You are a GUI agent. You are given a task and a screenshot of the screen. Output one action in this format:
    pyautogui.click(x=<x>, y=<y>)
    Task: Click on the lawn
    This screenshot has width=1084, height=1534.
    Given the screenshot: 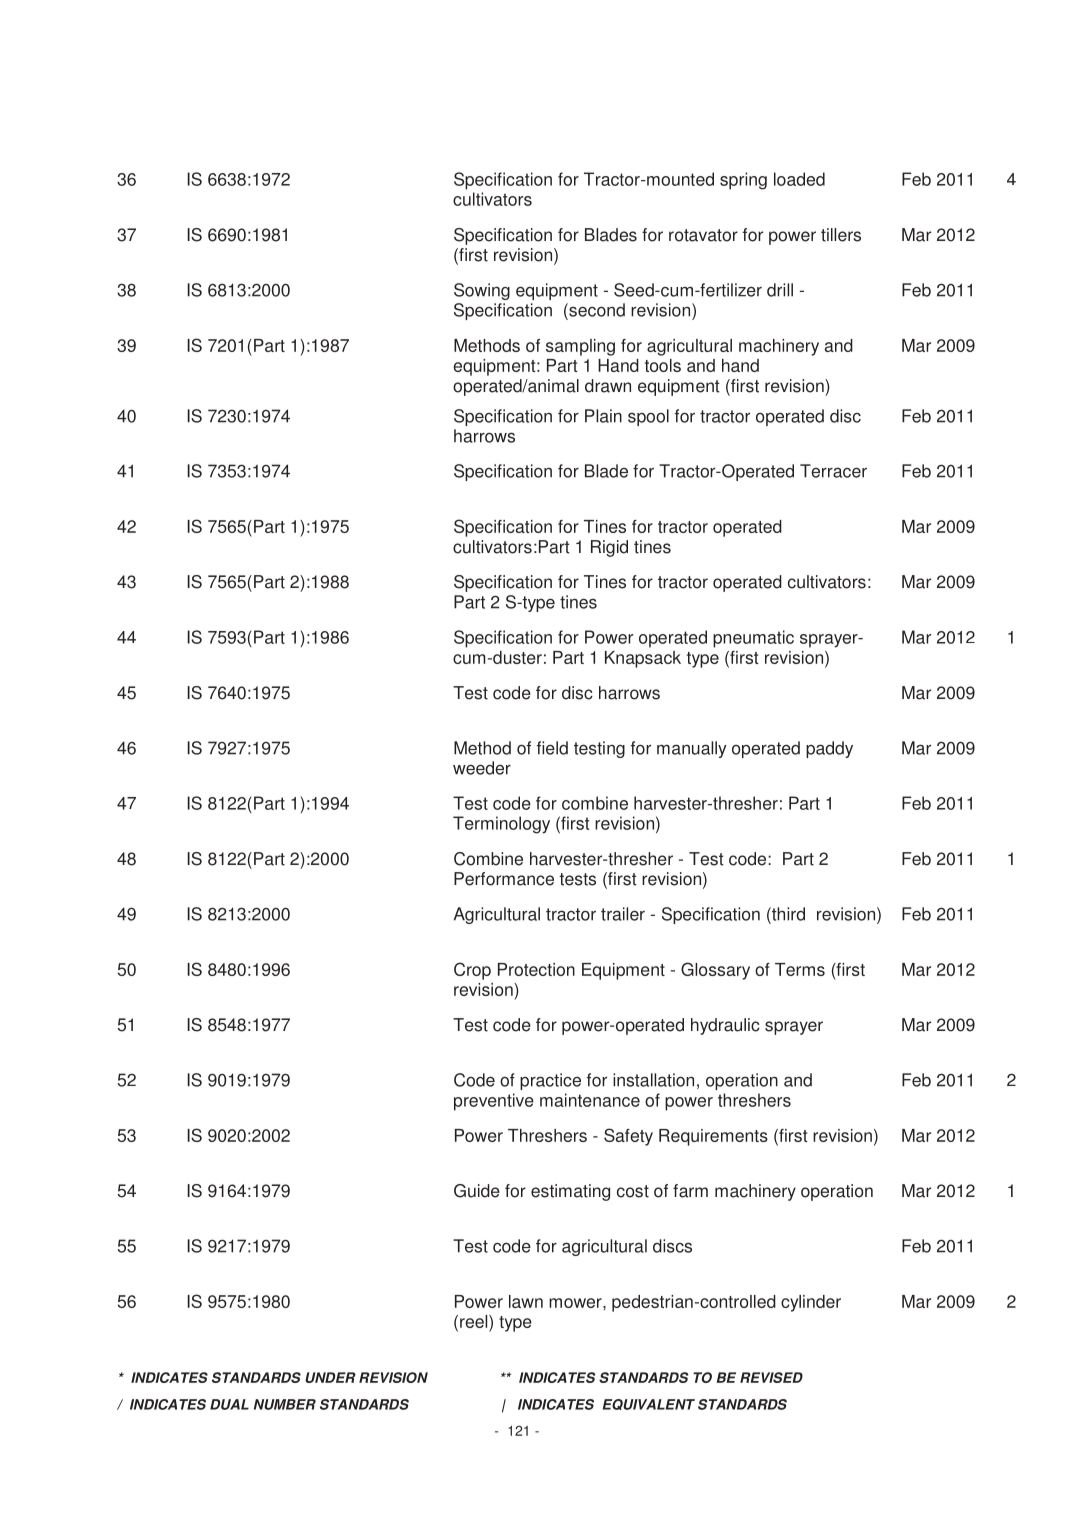 What is the action you would take?
    pyautogui.click(x=526, y=1301)
